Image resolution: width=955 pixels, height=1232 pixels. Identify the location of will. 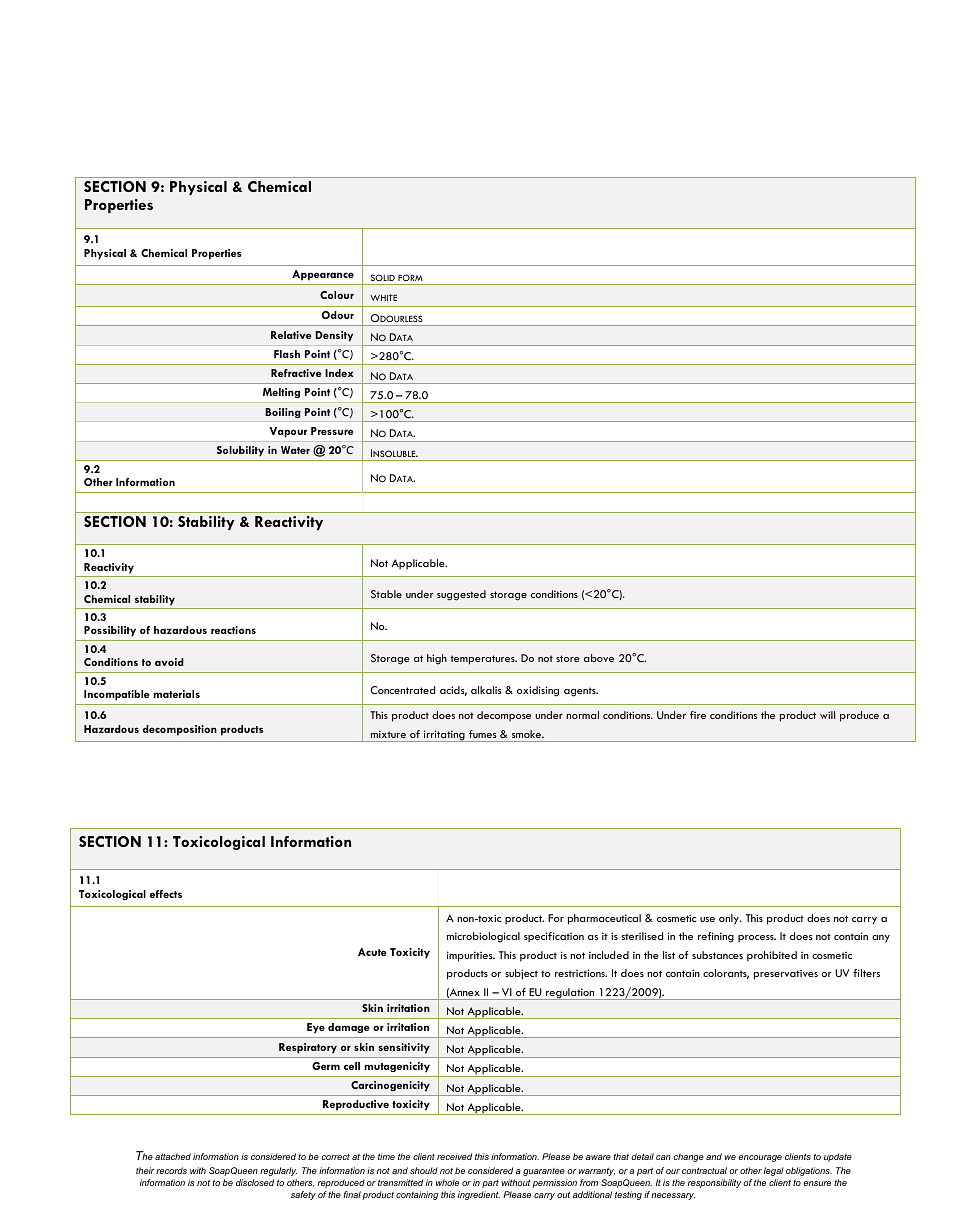
(827, 715).
